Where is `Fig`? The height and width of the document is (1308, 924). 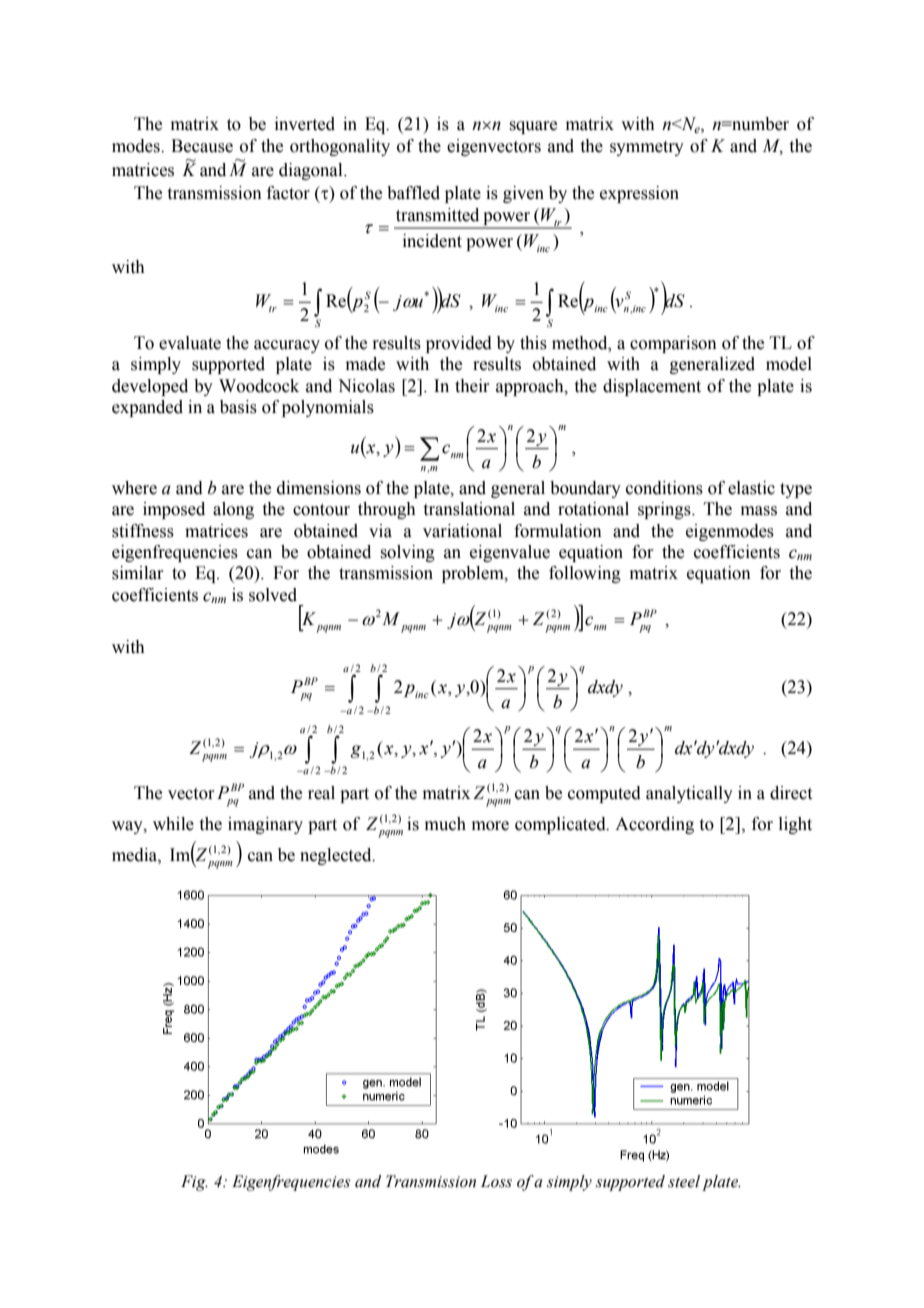 Fig is located at coordinates (194, 1183).
